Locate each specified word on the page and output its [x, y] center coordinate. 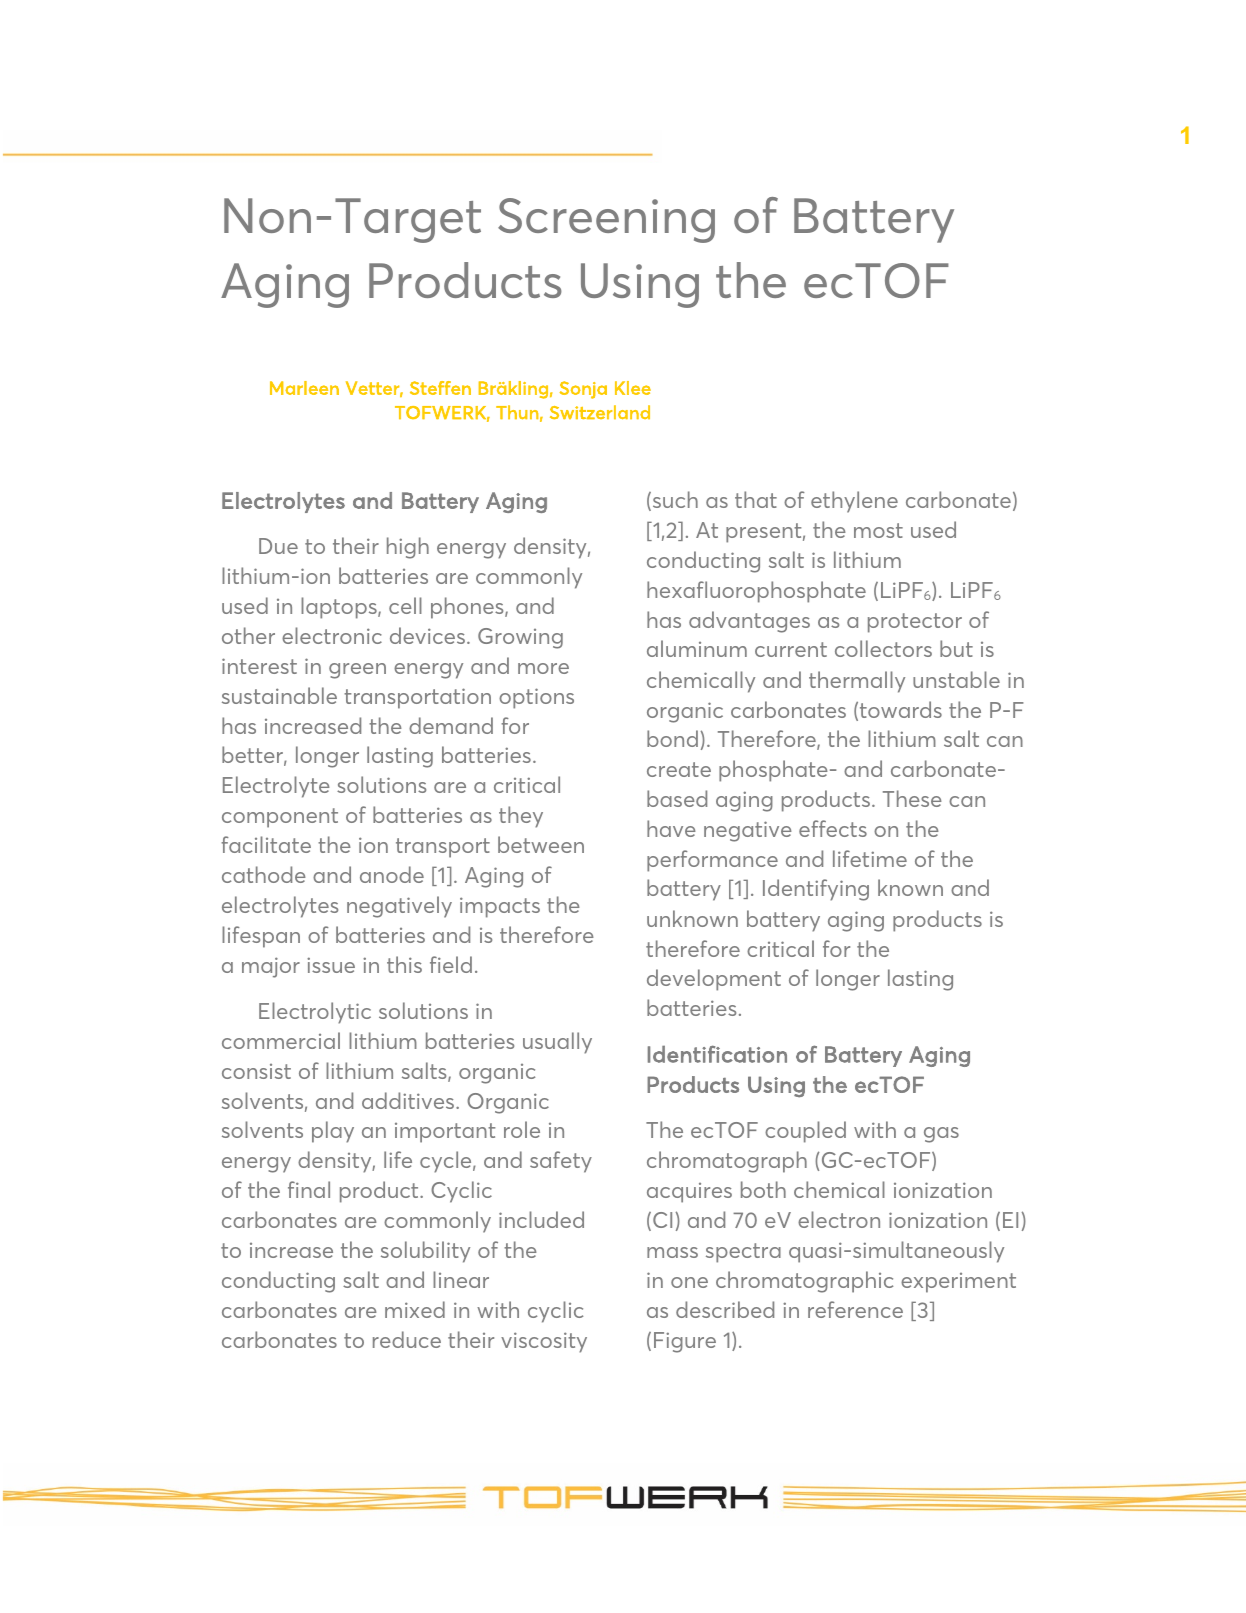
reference [855, 1309]
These [912, 798]
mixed [415, 1309]
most [878, 530]
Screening [606, 220]
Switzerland [600, 412]
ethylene [854, 502]
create [679, 769]
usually [557, 1043]
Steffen [440, 388]
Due [278, 546]
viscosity [544, 1342]
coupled [805, 1132]
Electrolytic [315, 1013]
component [280, 818]
